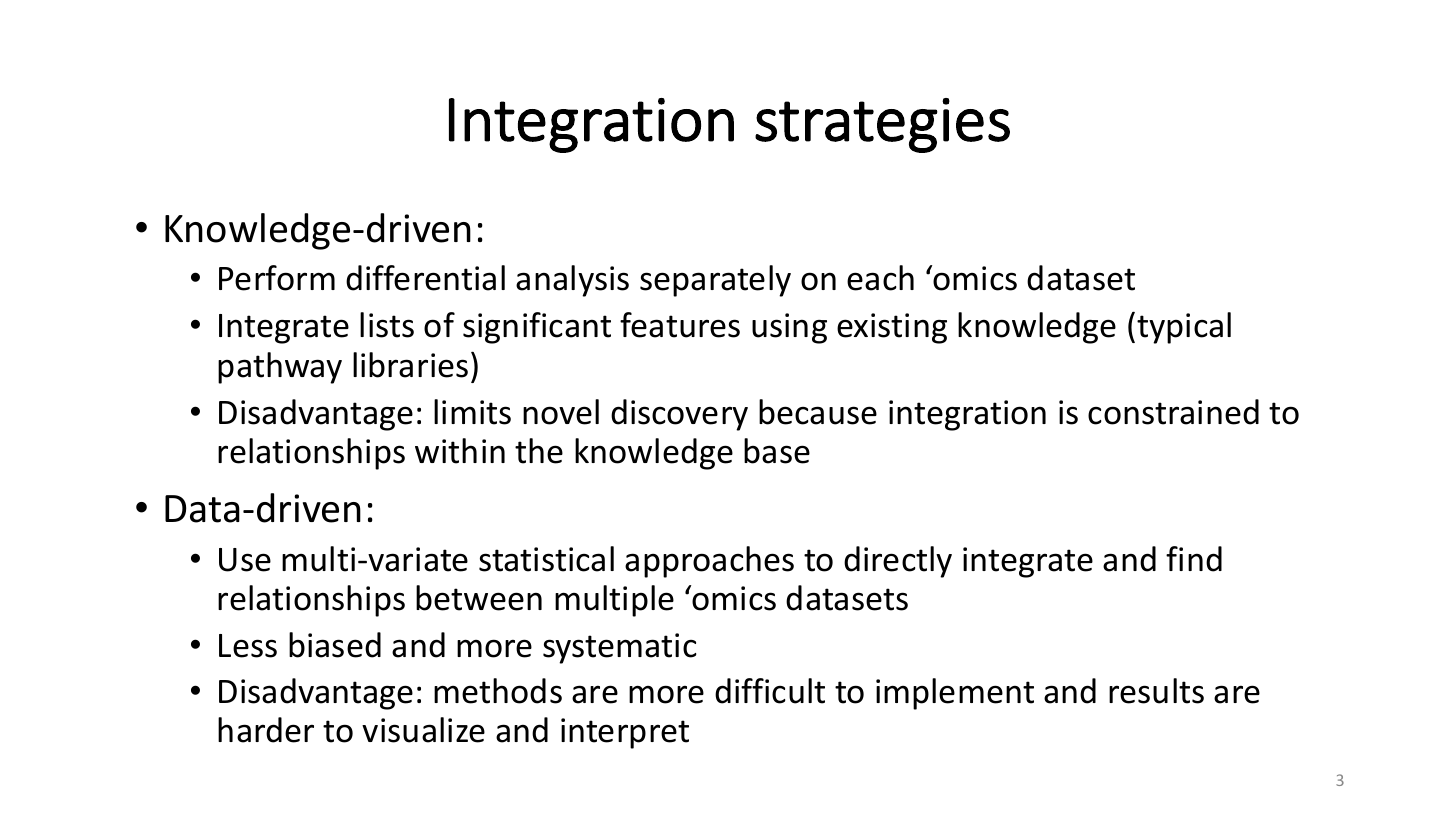 Image resolution: width=1456 pixels, height=819 pixels. I want to click on differential, so click(425, 278).
